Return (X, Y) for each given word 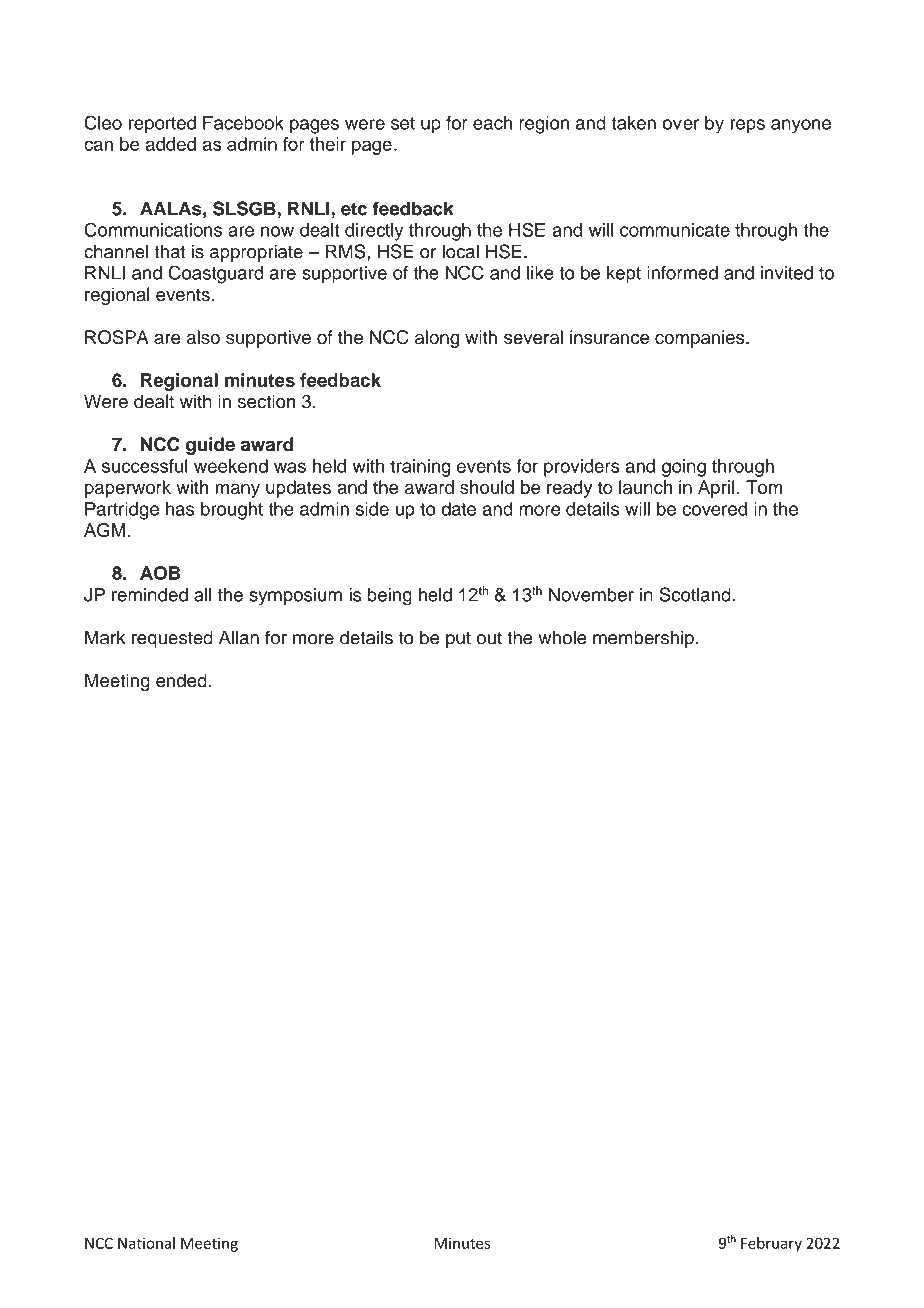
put (458, 640)
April (716, 489)
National (146, 1243)
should (487, 487)
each (492, 123)
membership (643, 639)
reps (747, 126)
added (171, 144)
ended (181, 680)
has (180, 509)
